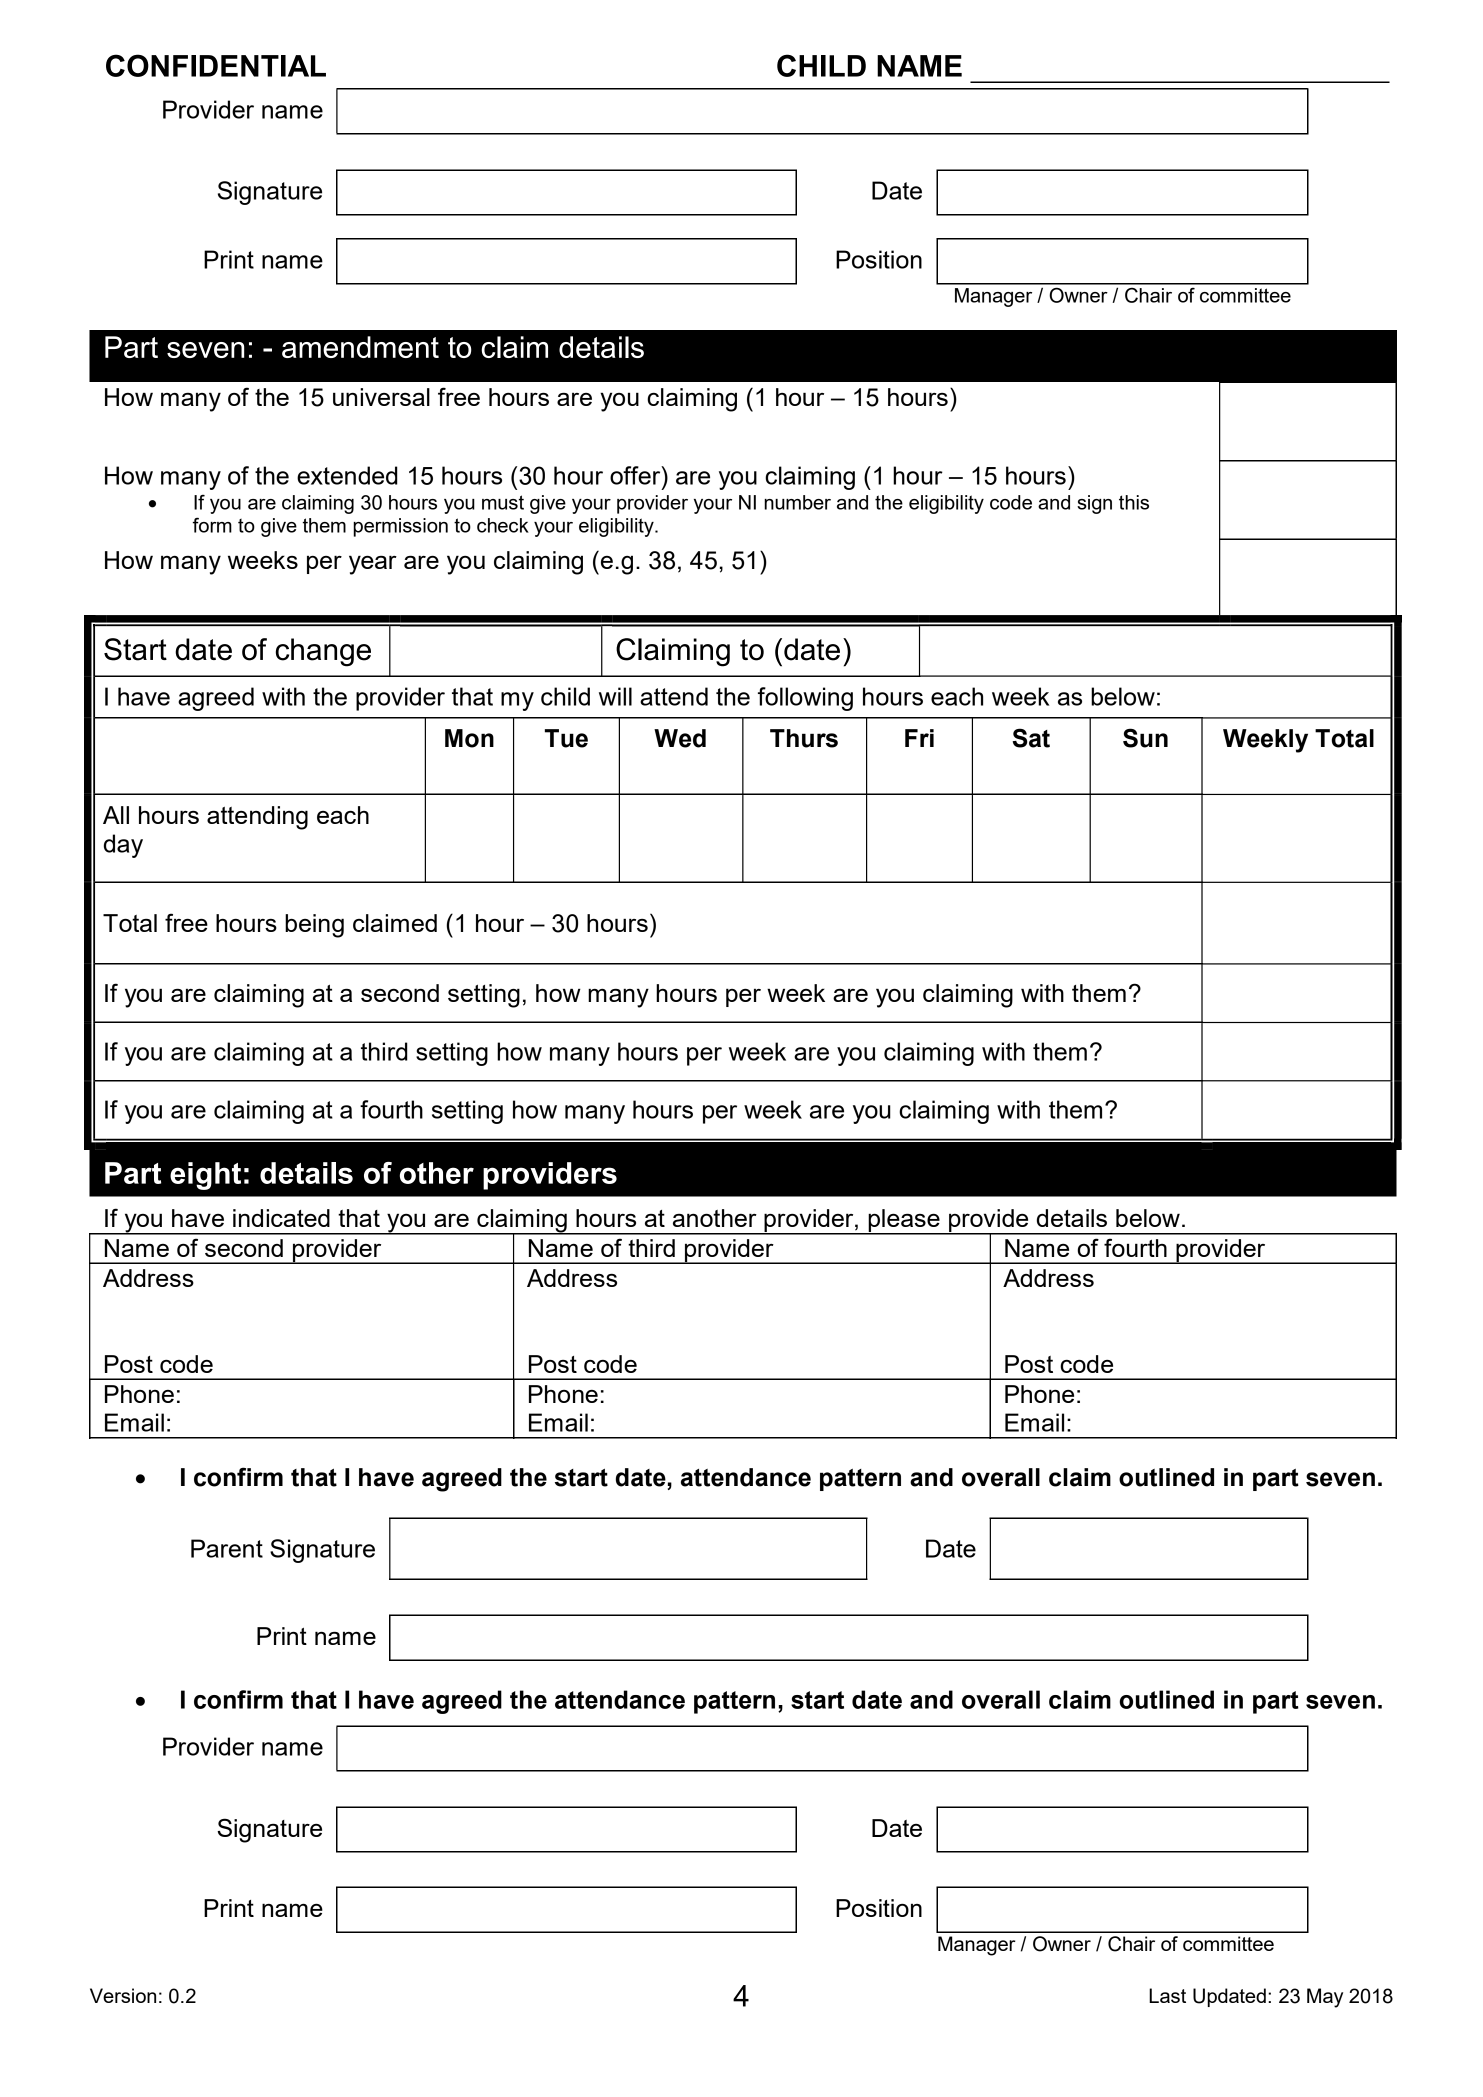 This screenshot has height=2097, width=1483. What do you see at coordinates (1167, 1995) in the screenshot?
I see `Last` at bounding box center [1167, 1995].
